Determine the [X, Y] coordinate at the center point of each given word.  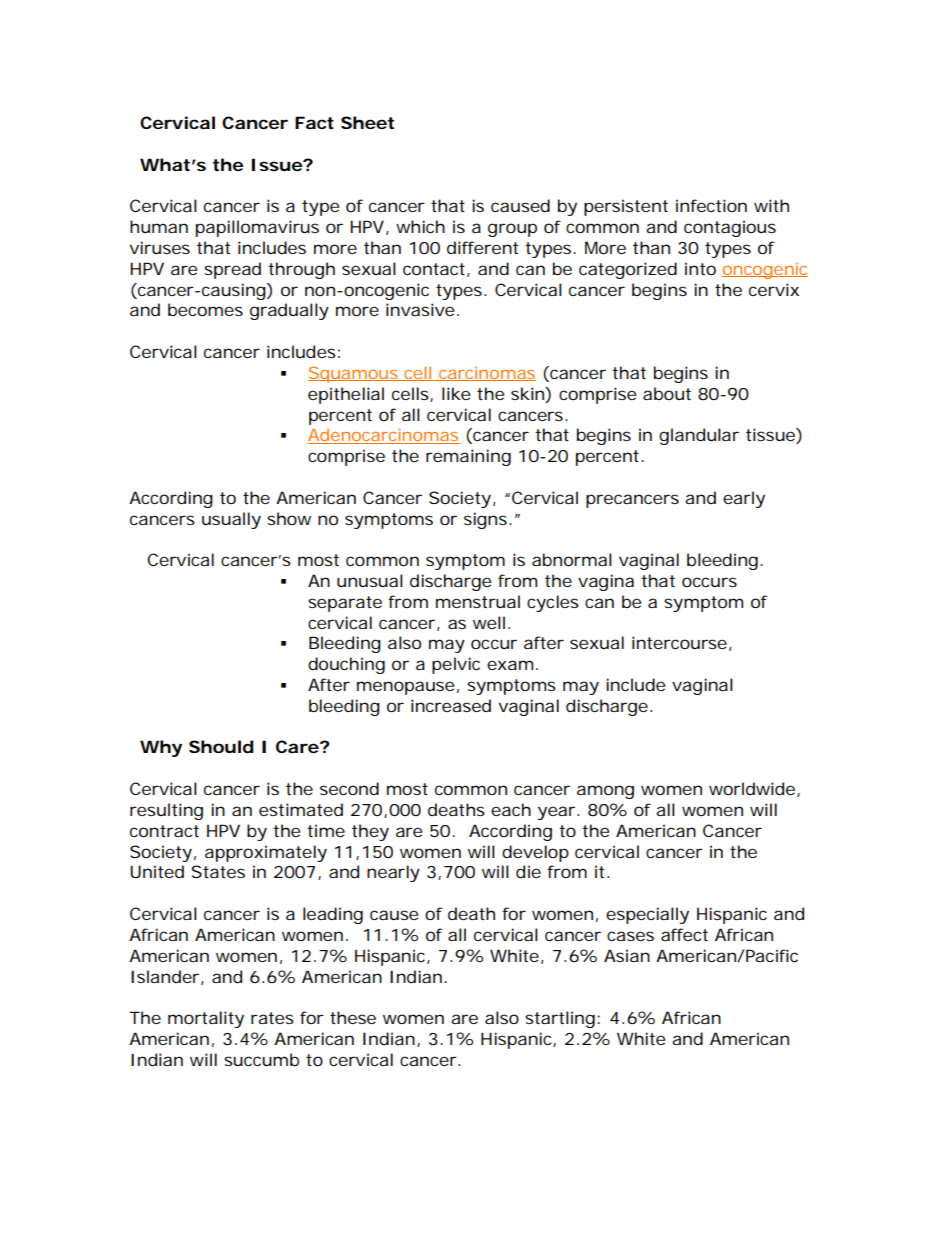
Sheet [367, 122]
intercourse [679, 642]
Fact [314, 122]
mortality [206, 1019]
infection [711, 205]
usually [231, 520]
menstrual [478, 601]
